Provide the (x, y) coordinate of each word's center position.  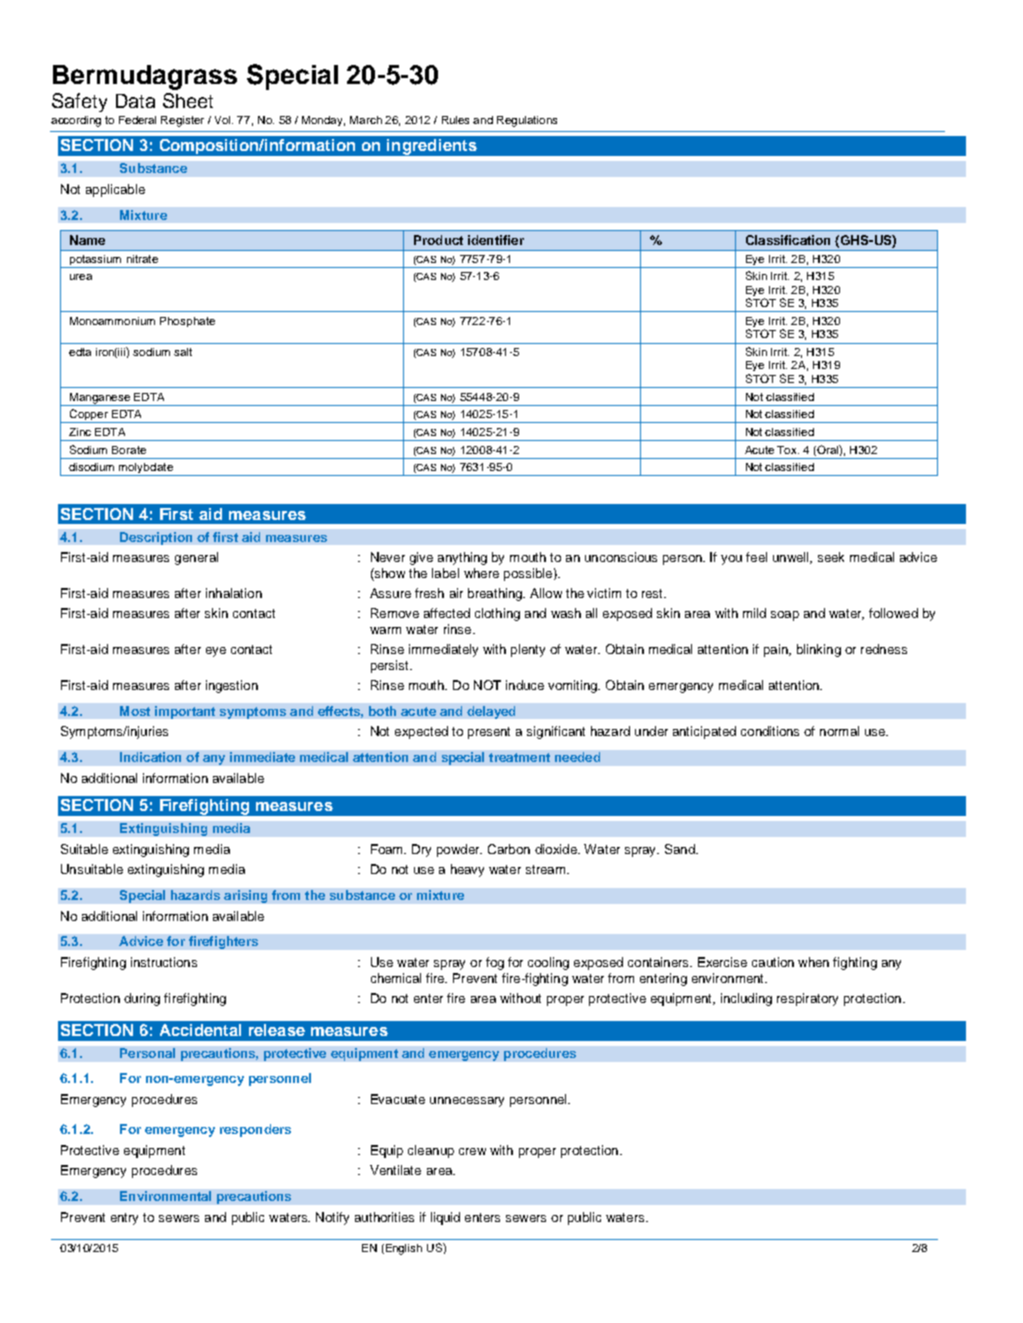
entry (124, 1219)
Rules (455, 120)
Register (182, 121)
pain (777, 650)
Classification (788, 240)
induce (525, 685)
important (185, 712)
